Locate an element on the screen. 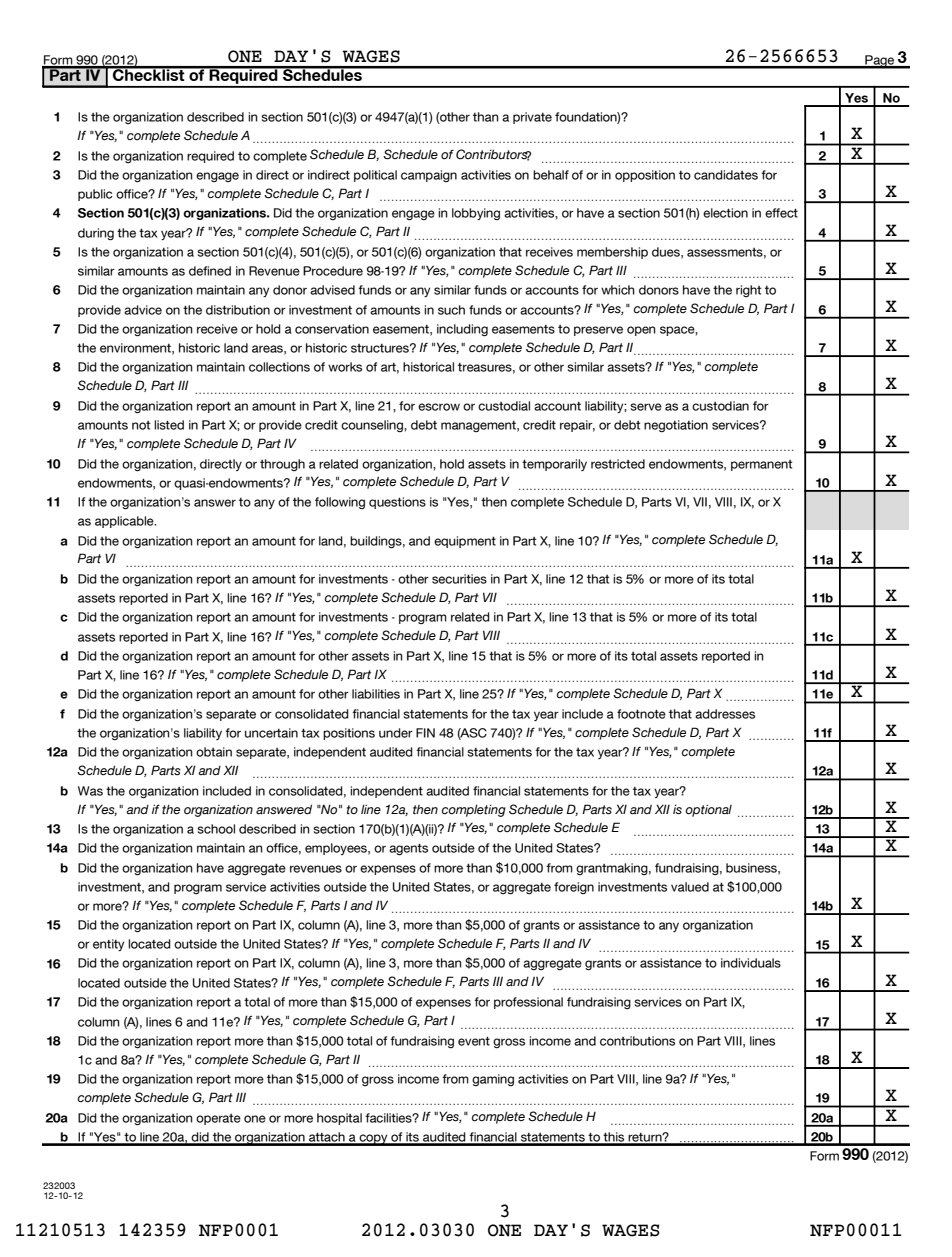 This screenshot has width=952, height=1257. operate is located at coordinates (218, 1119).
